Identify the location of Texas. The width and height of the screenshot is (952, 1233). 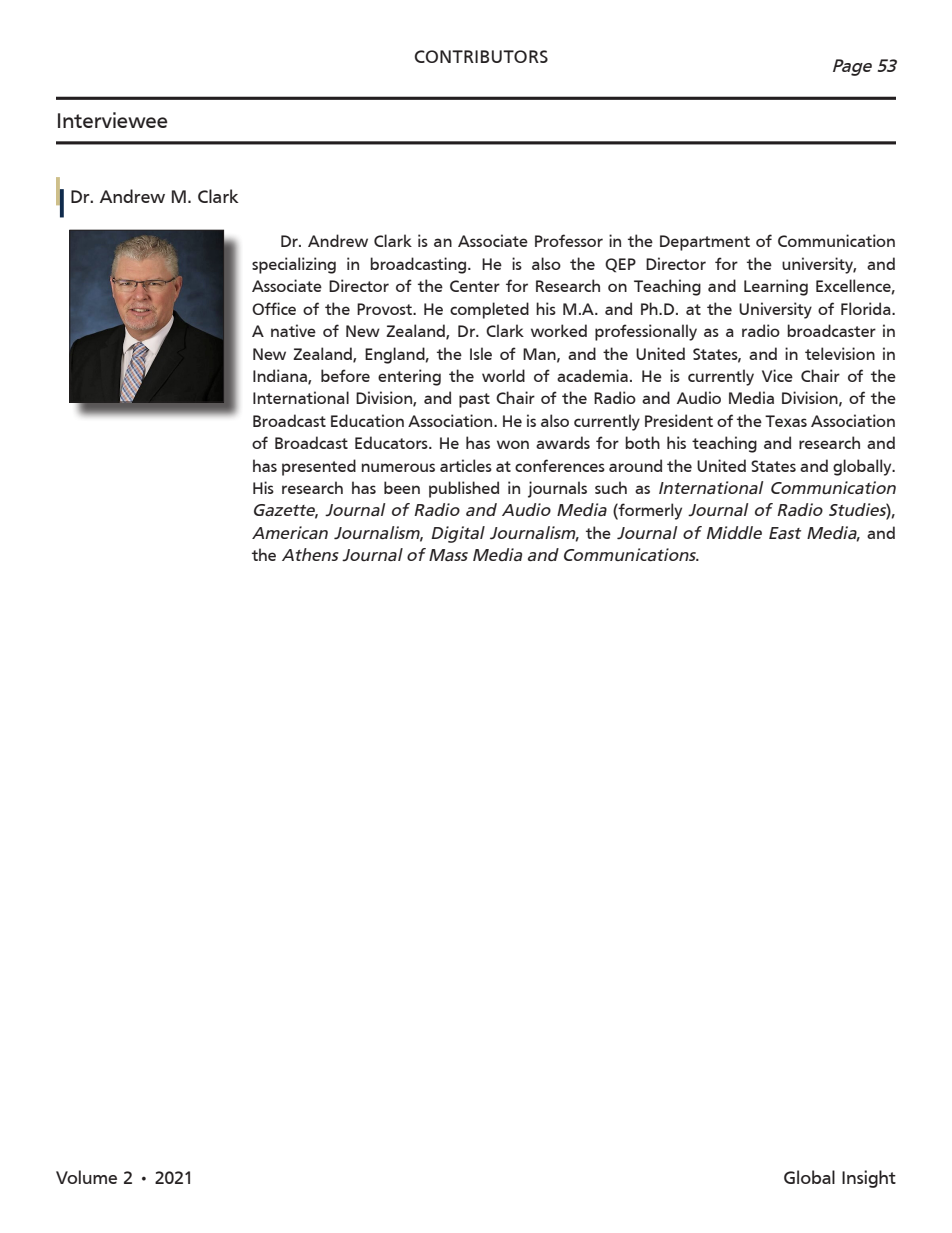
(786, 421).
